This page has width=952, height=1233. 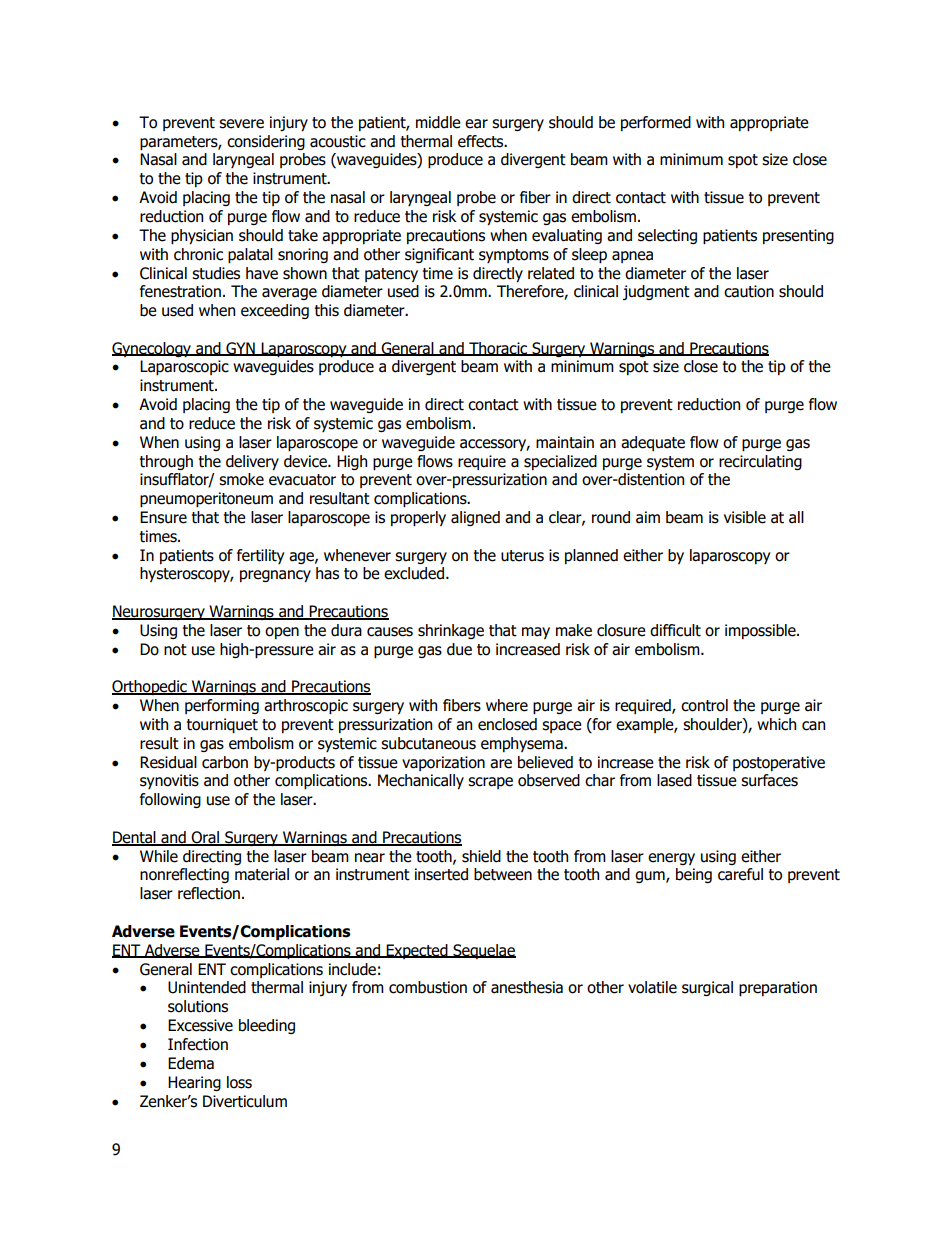 What do you see at coordinates (241, 124) in the page?
I see `severe` at bounding box center [241, 124].
